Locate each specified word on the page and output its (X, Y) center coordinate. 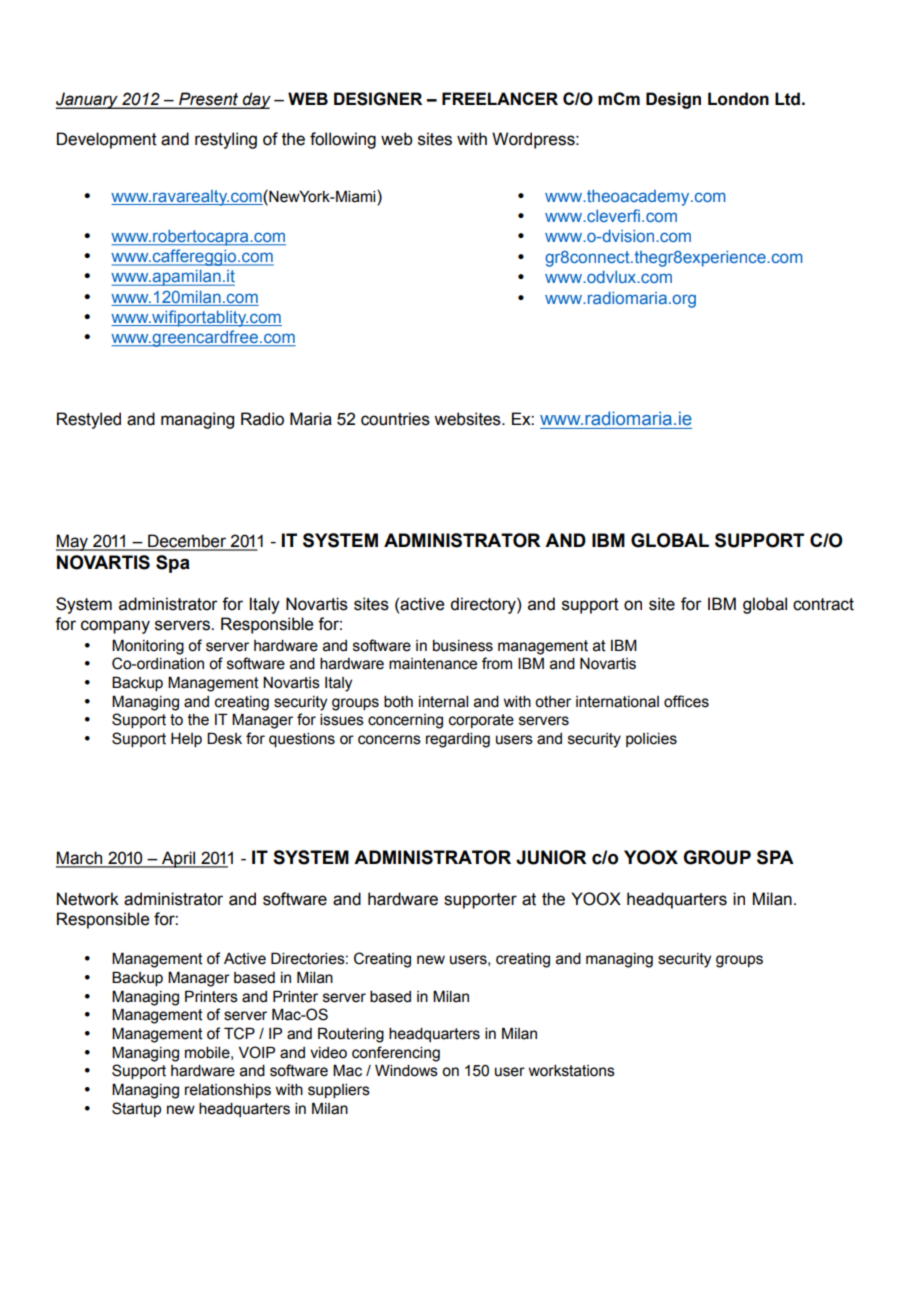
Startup (136, 1109)
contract (823, 604)
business (463, 646)
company (115, 627)
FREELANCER (500, 98)
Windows (406, 1070)
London (738, 99)
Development (107, 140)
